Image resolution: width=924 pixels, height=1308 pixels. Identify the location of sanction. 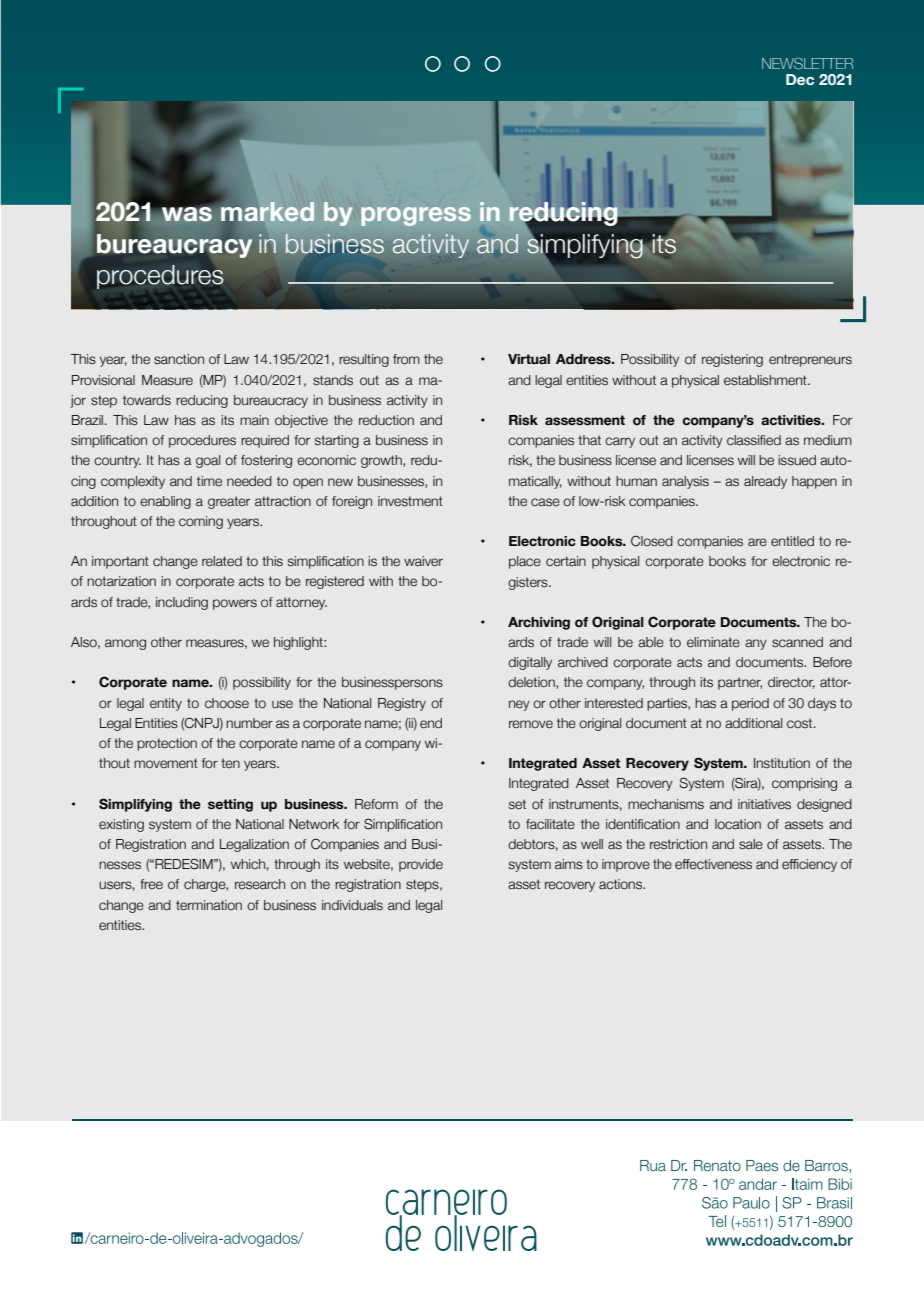
(179, 359).
